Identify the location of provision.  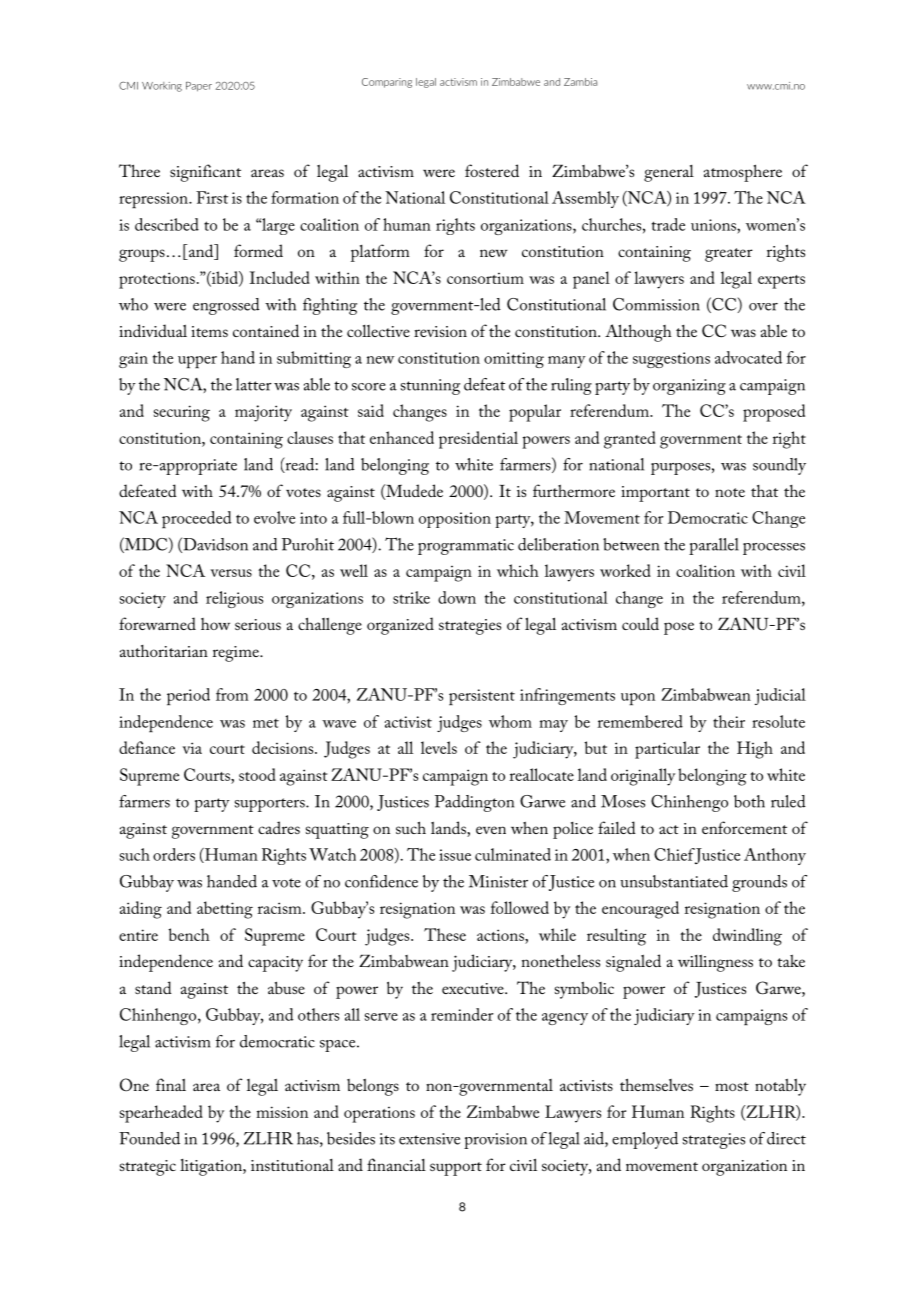
(495, 1141).
